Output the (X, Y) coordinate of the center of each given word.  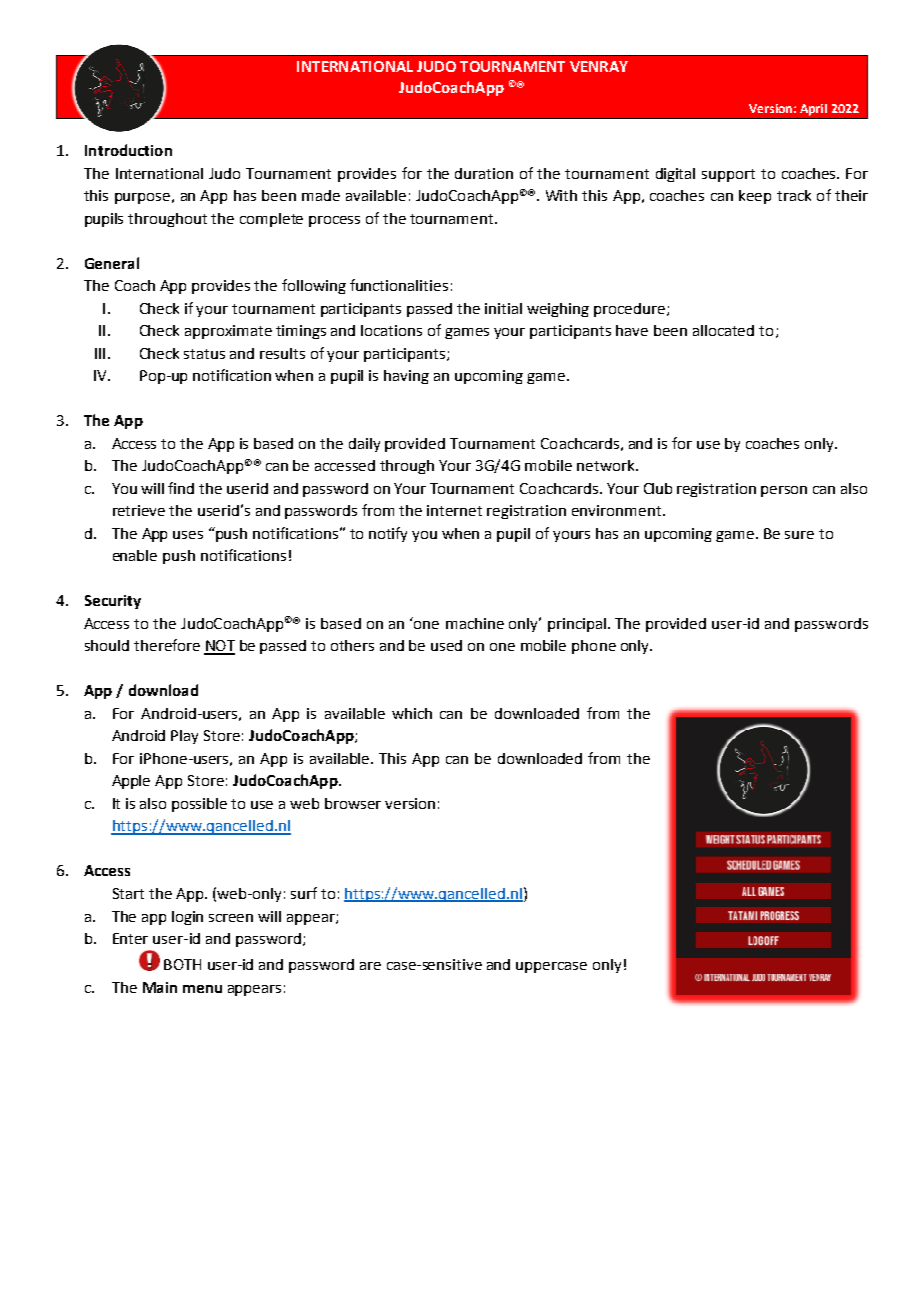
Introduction (128, 150)
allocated (723, 330)
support (728, 175)
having (406, 377)
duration (484, 173)
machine (475, 623)
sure (799, 535)
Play (184, 737)
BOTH (182, 964)
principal (577, 625)
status (204, 354)
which (412, 713)
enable (135, 555)
